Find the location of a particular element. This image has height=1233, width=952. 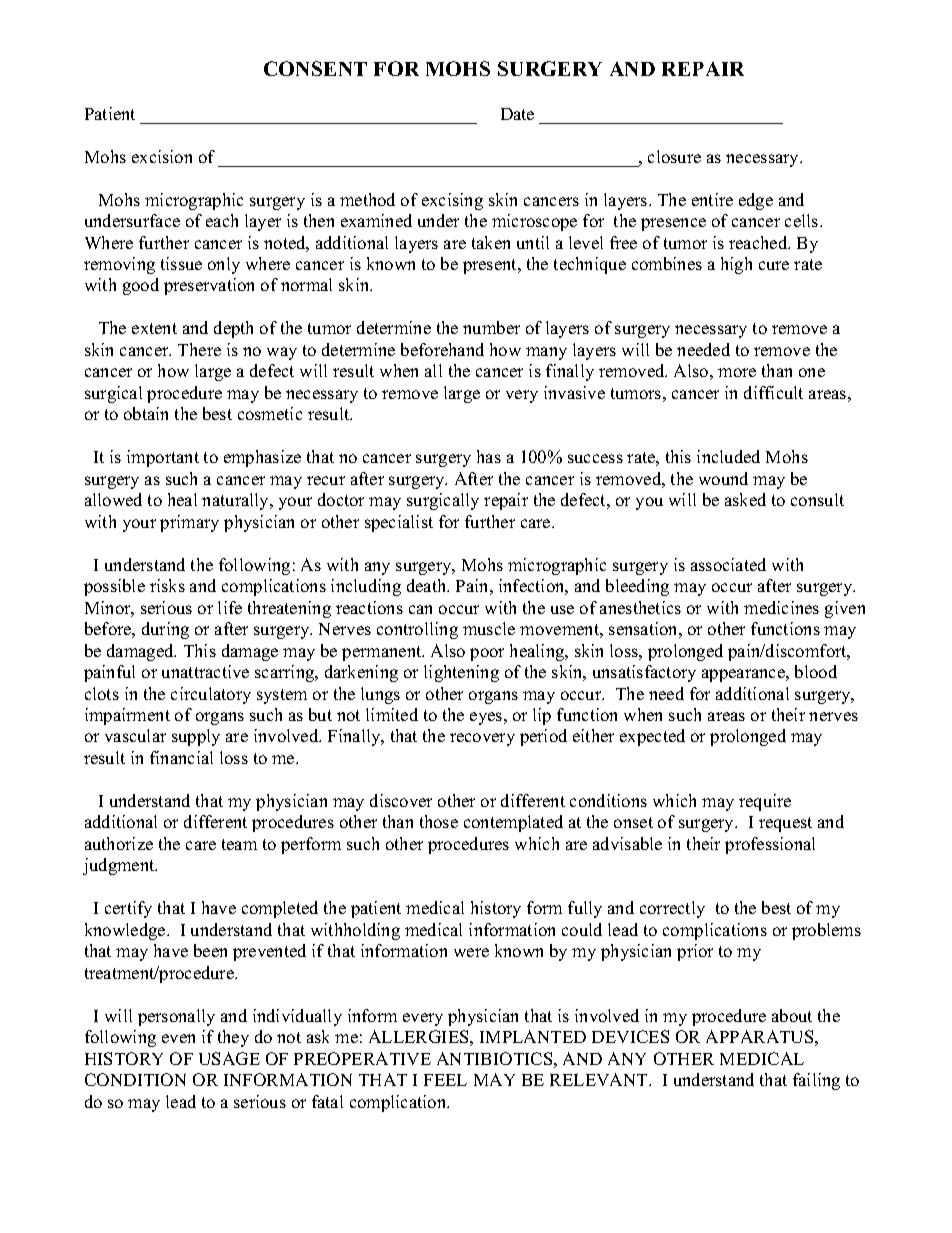

USAGE is located at coordinates (229, 1058).
